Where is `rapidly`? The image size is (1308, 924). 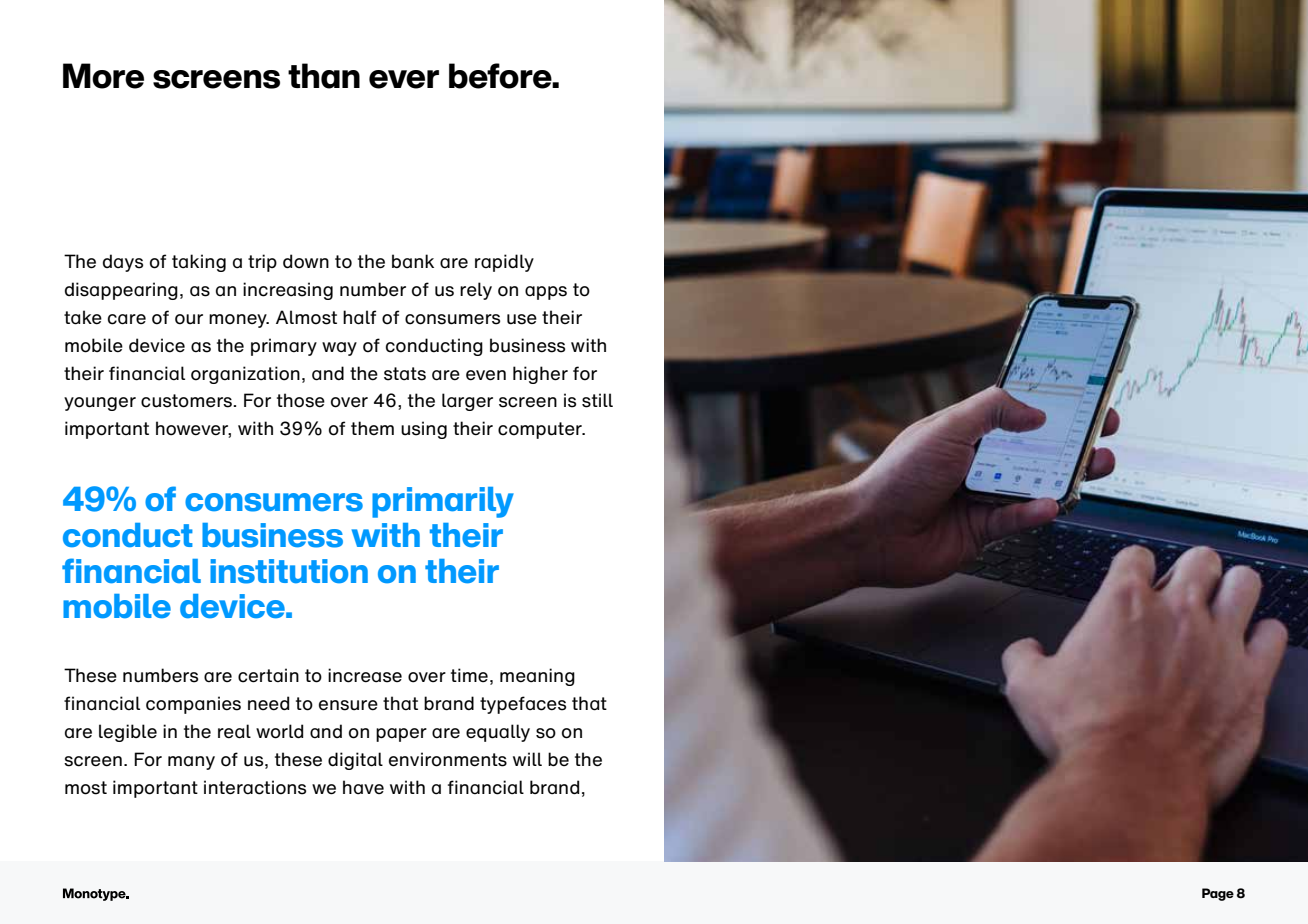
rapidly is located at coordinates (504, 263).
